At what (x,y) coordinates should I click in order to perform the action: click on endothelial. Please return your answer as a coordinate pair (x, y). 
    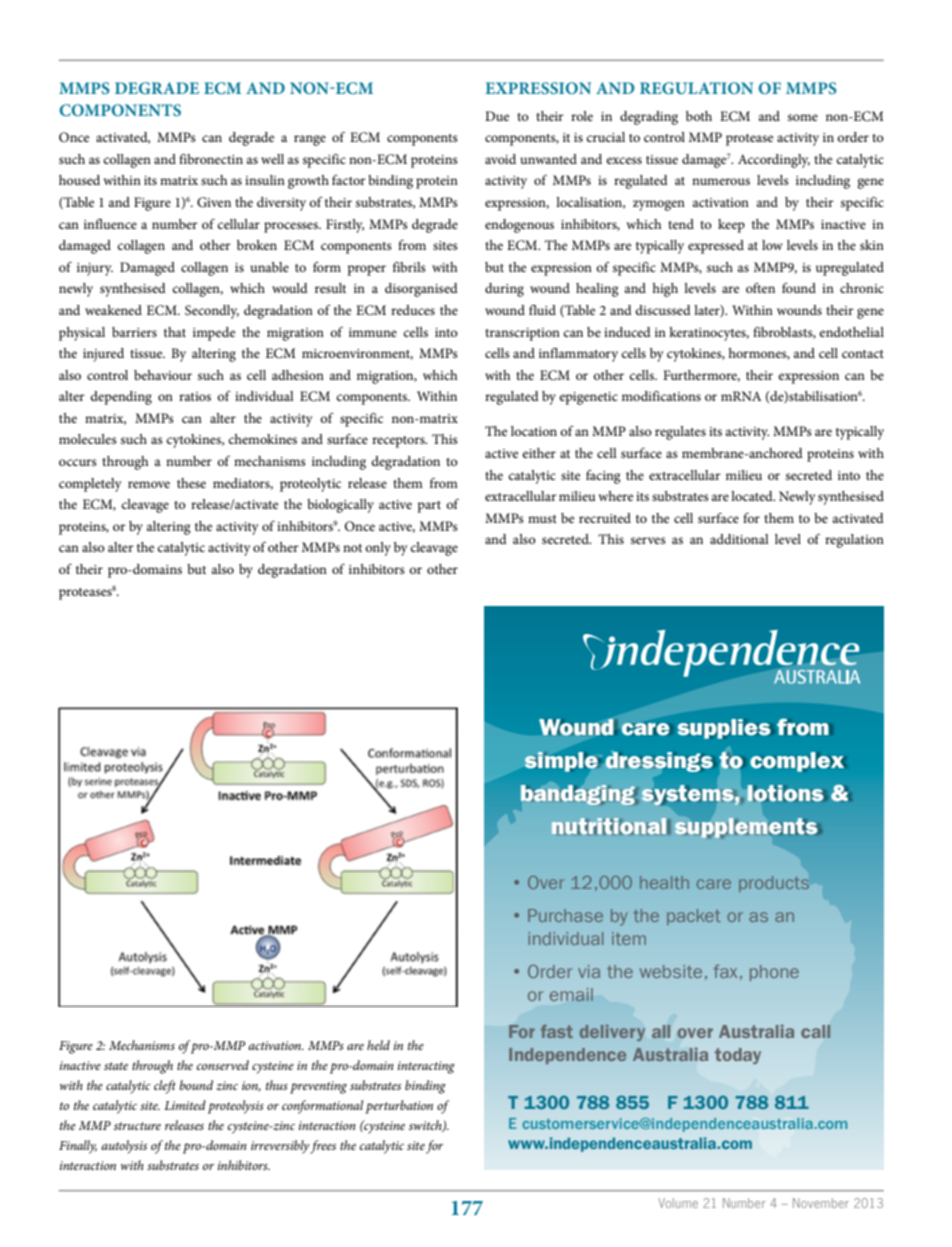
    Looking at the image, I should click on (851, 332).
